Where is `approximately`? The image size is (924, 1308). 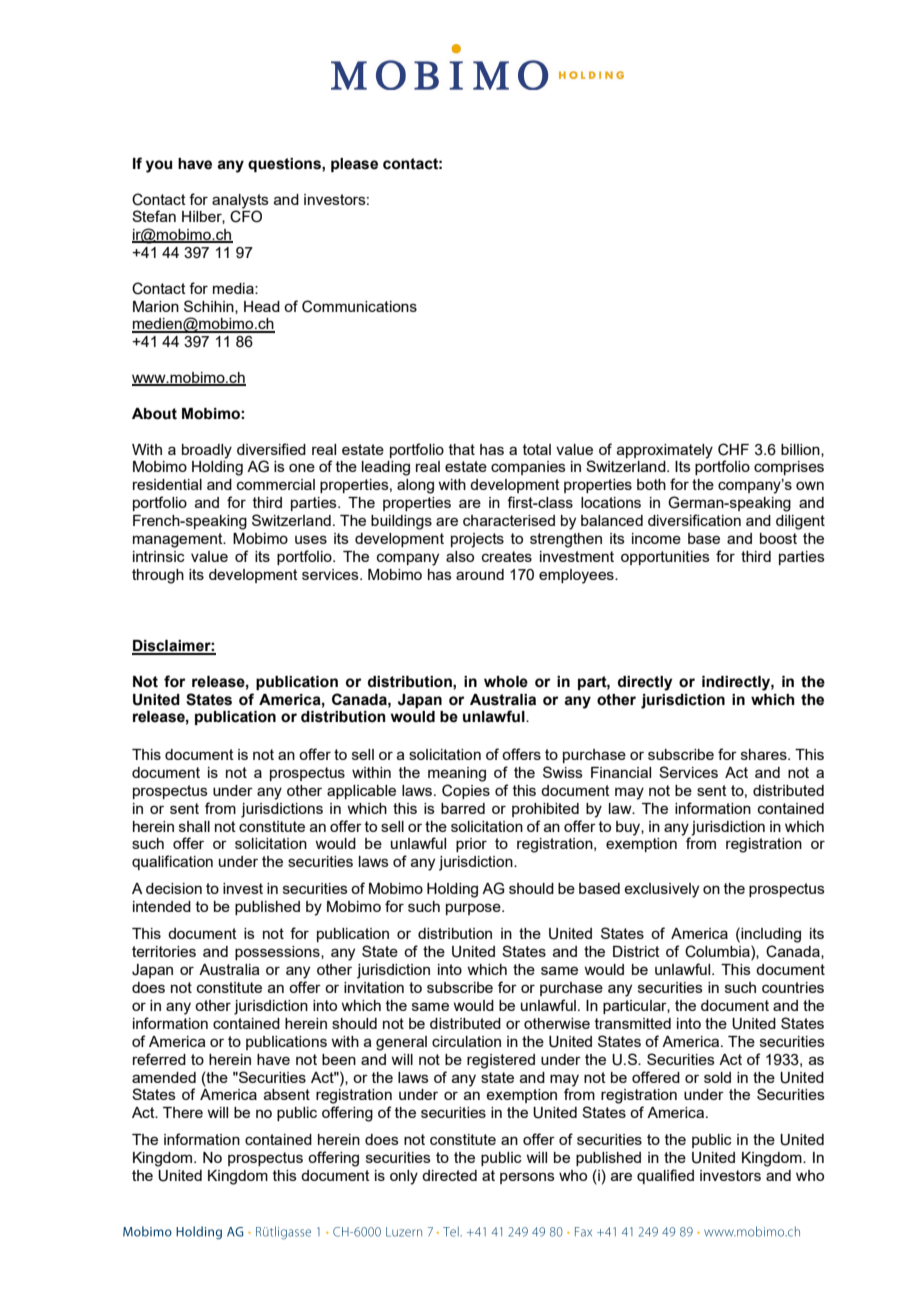
approximately is located at coordinates (665, 451).
